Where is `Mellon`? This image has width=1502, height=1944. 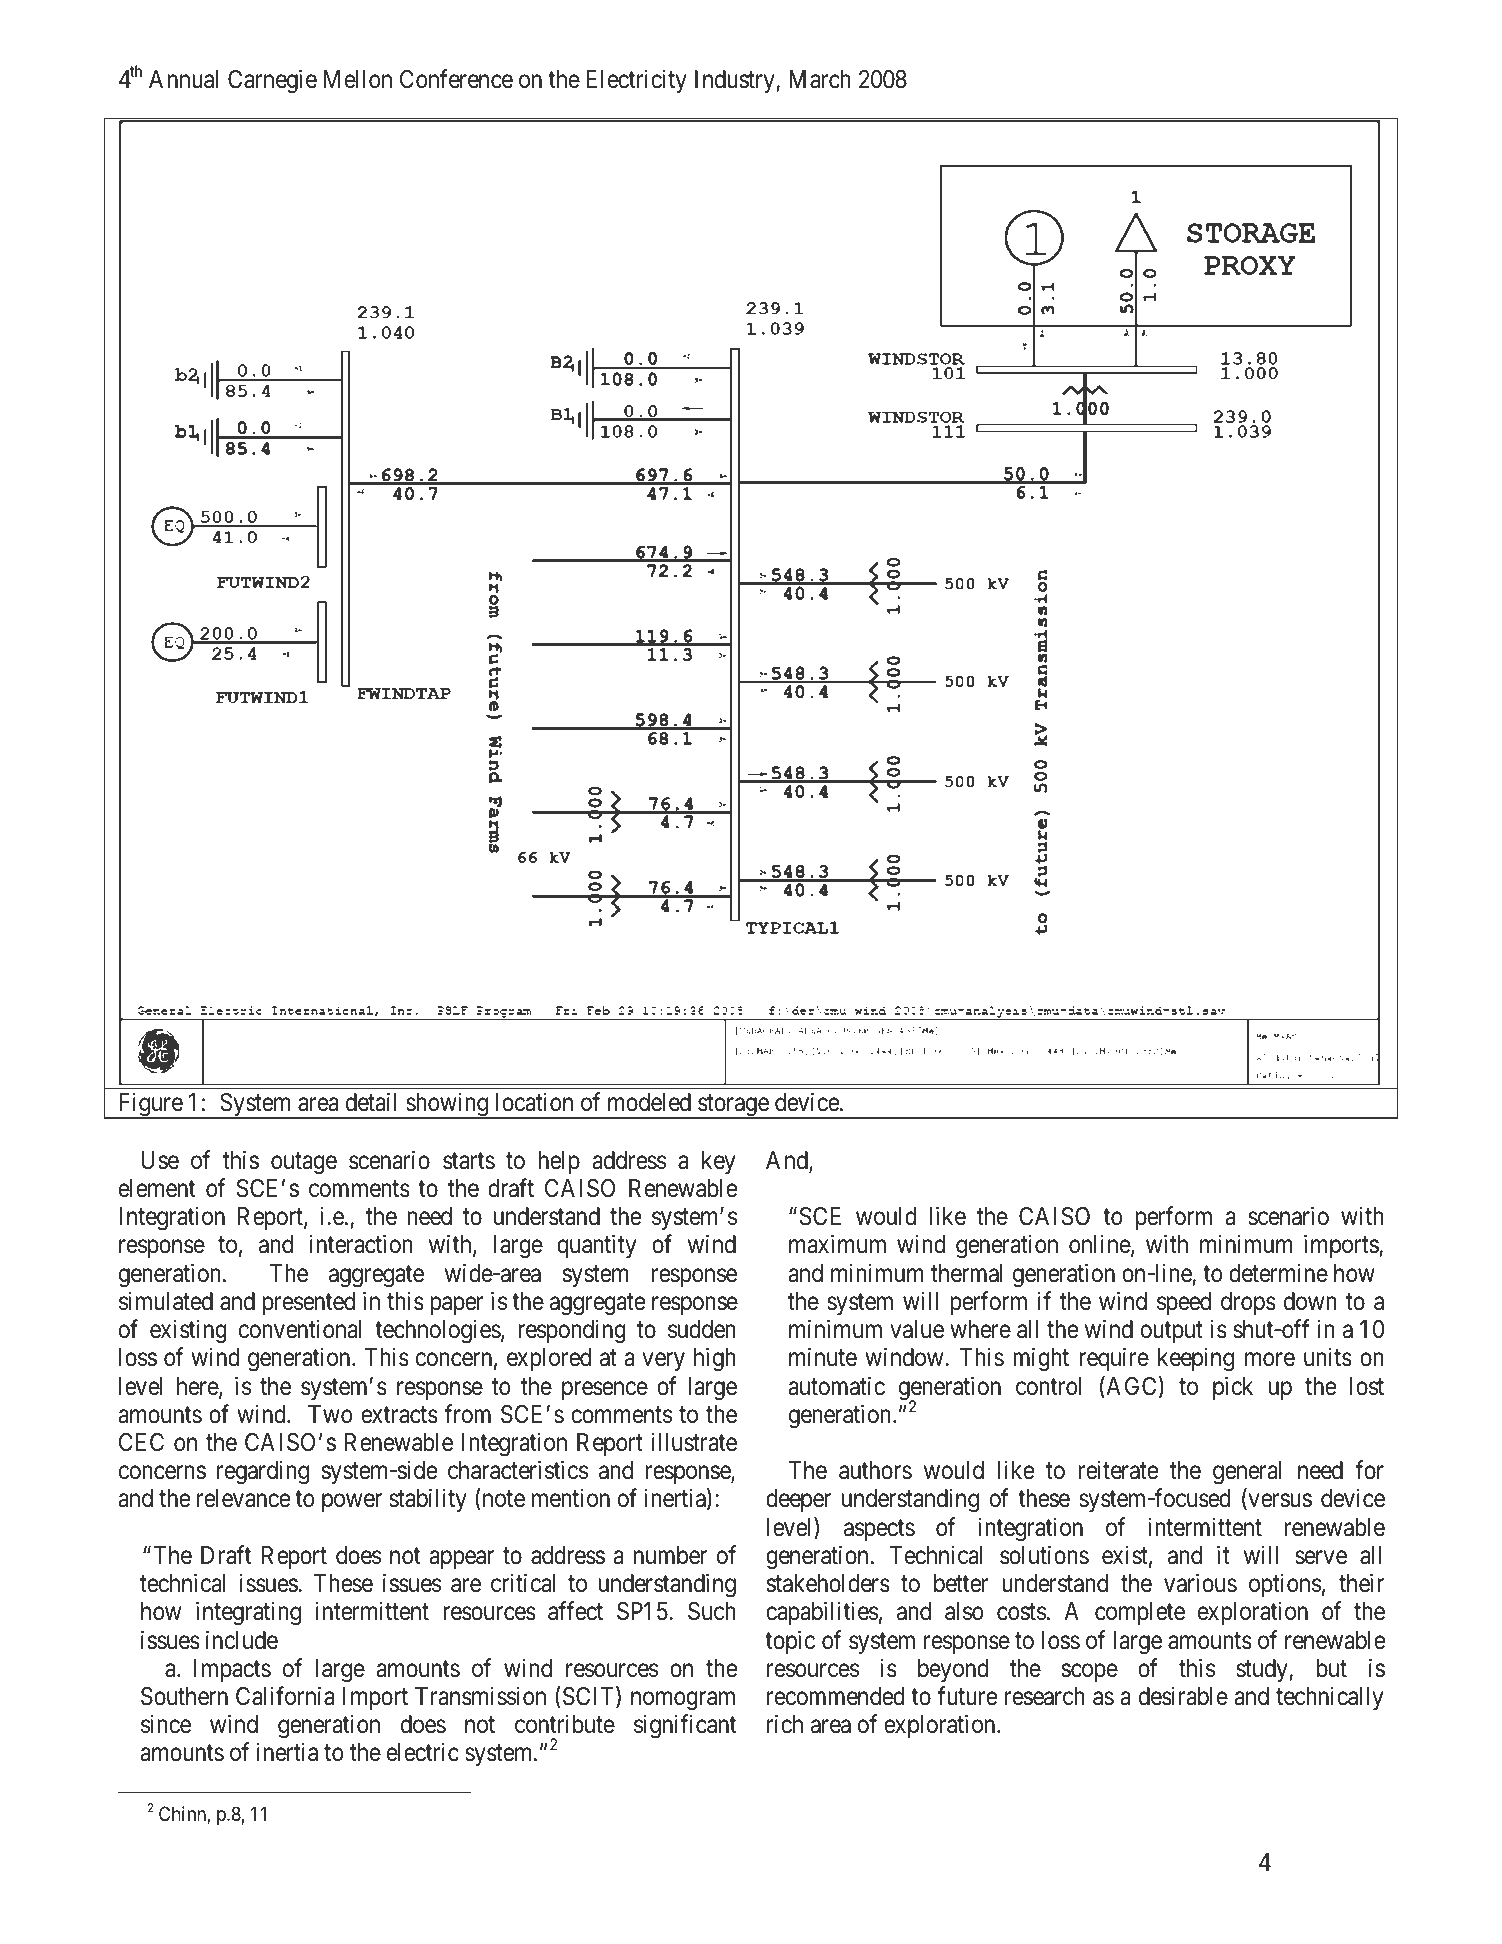
Mellon is located at coordinates (358, 79).
